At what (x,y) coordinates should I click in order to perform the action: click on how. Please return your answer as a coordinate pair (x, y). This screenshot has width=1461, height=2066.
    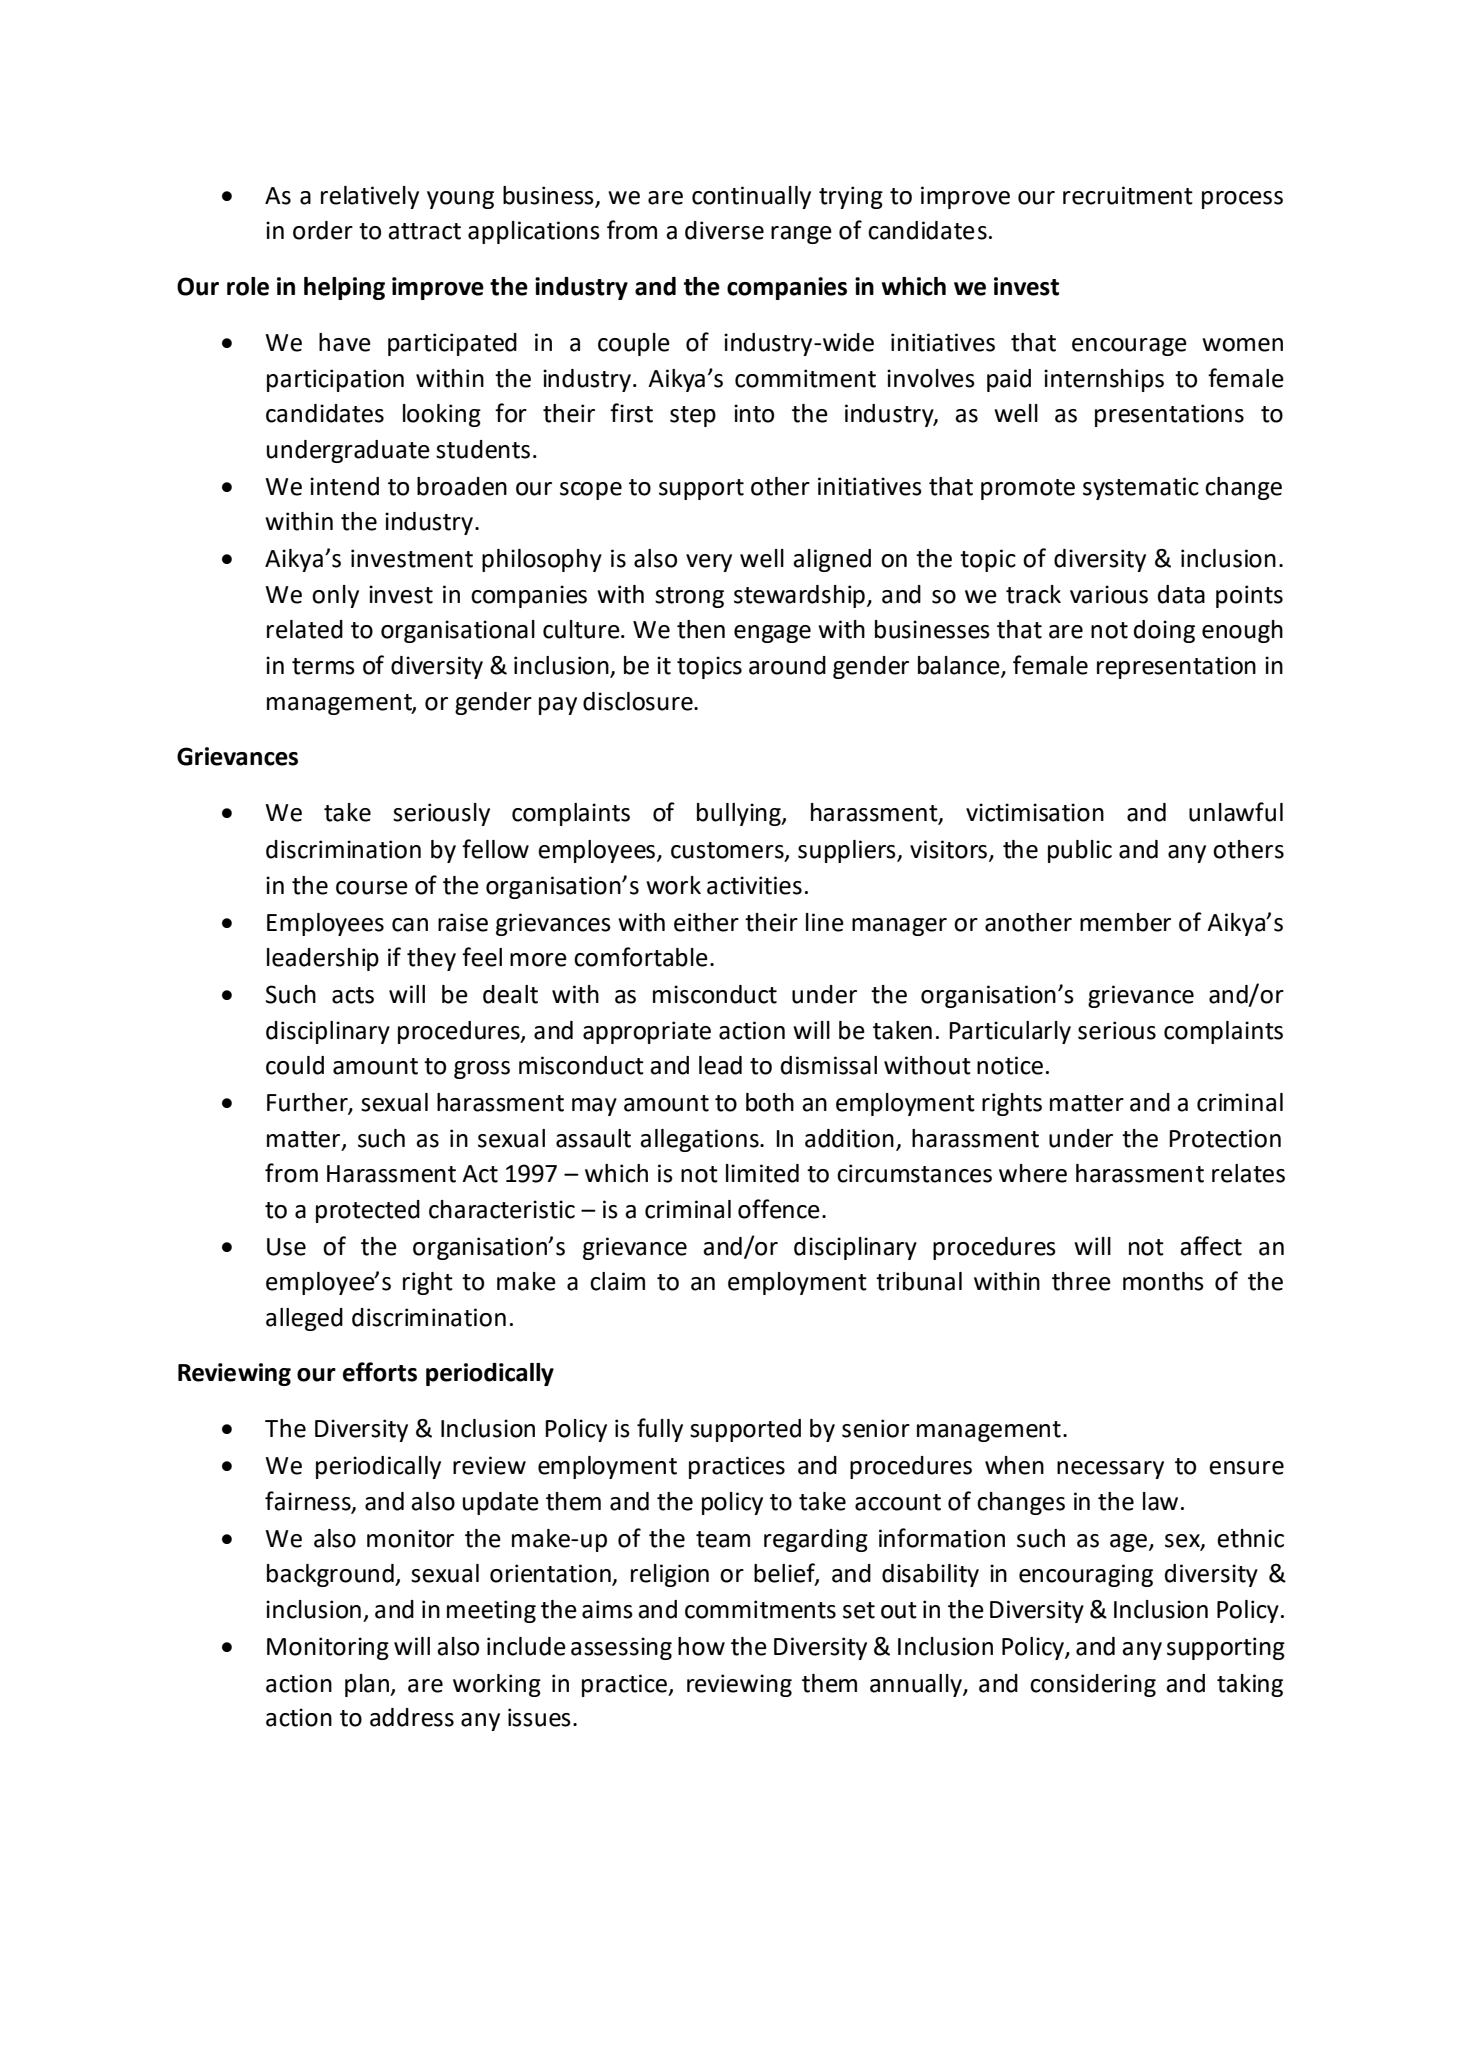
    Looking at the image, I should click on (701, 1646).
